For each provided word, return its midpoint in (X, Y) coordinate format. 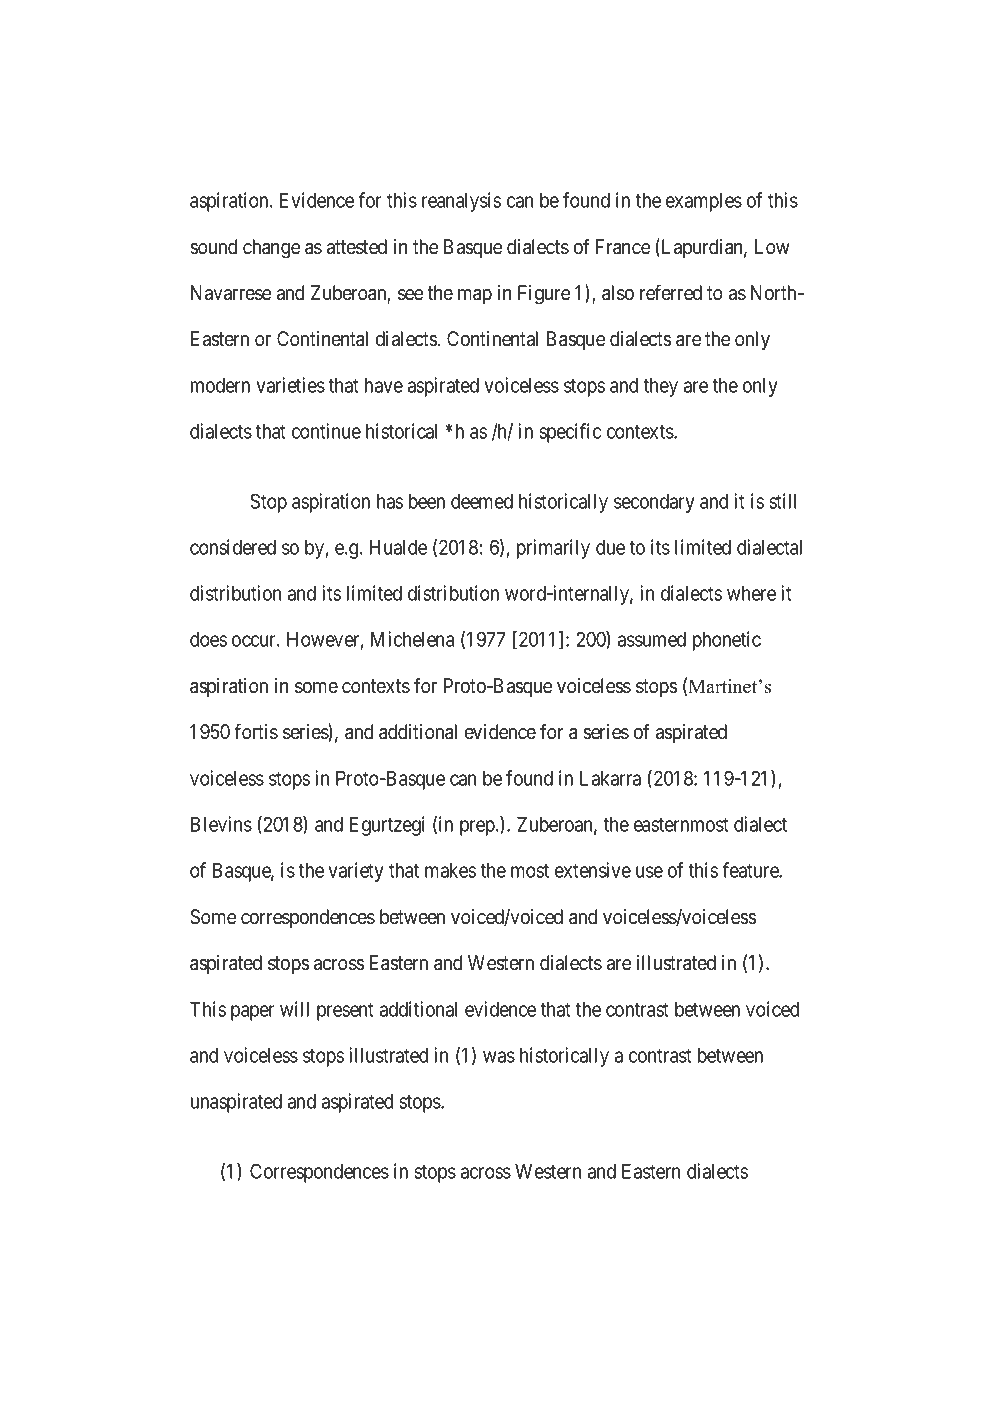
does (208, 639)
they (660, 387)
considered (233, 547)
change (271, 249)
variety (356, 872)
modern (220, 385)
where (751, 593)
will (294, 1009)
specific (570, 433)
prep (477, 828)
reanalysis (461, 202)
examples (704, 202)
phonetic (727, 641)
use (649, 872)
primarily (553, 549)
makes (450, 870)
